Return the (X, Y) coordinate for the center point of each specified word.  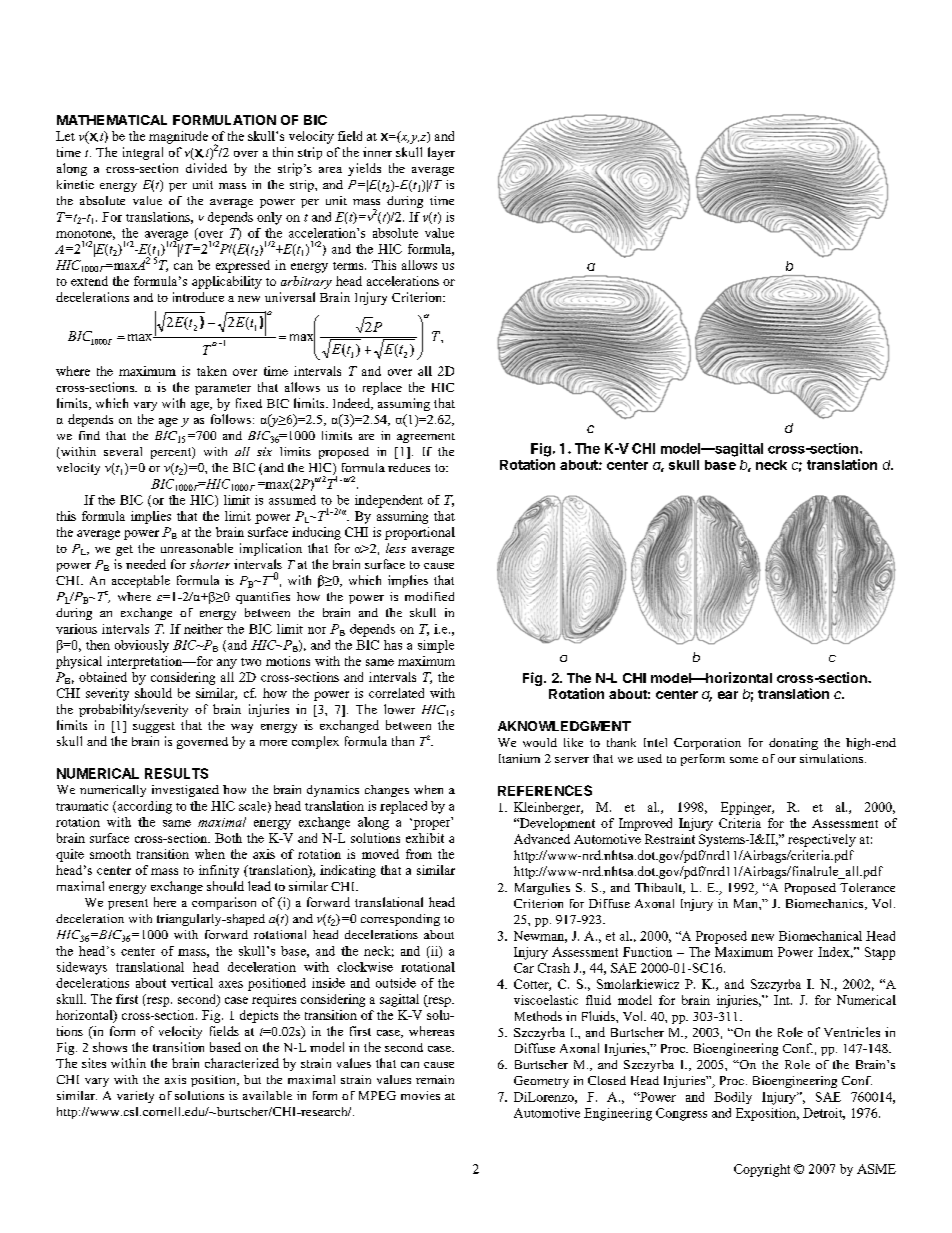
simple (436, 646)
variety (135, 1097)
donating (793, 744)
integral (143, 153)
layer (441, 153)
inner (377, 152)
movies (420, 1095)
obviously (142, 646)
